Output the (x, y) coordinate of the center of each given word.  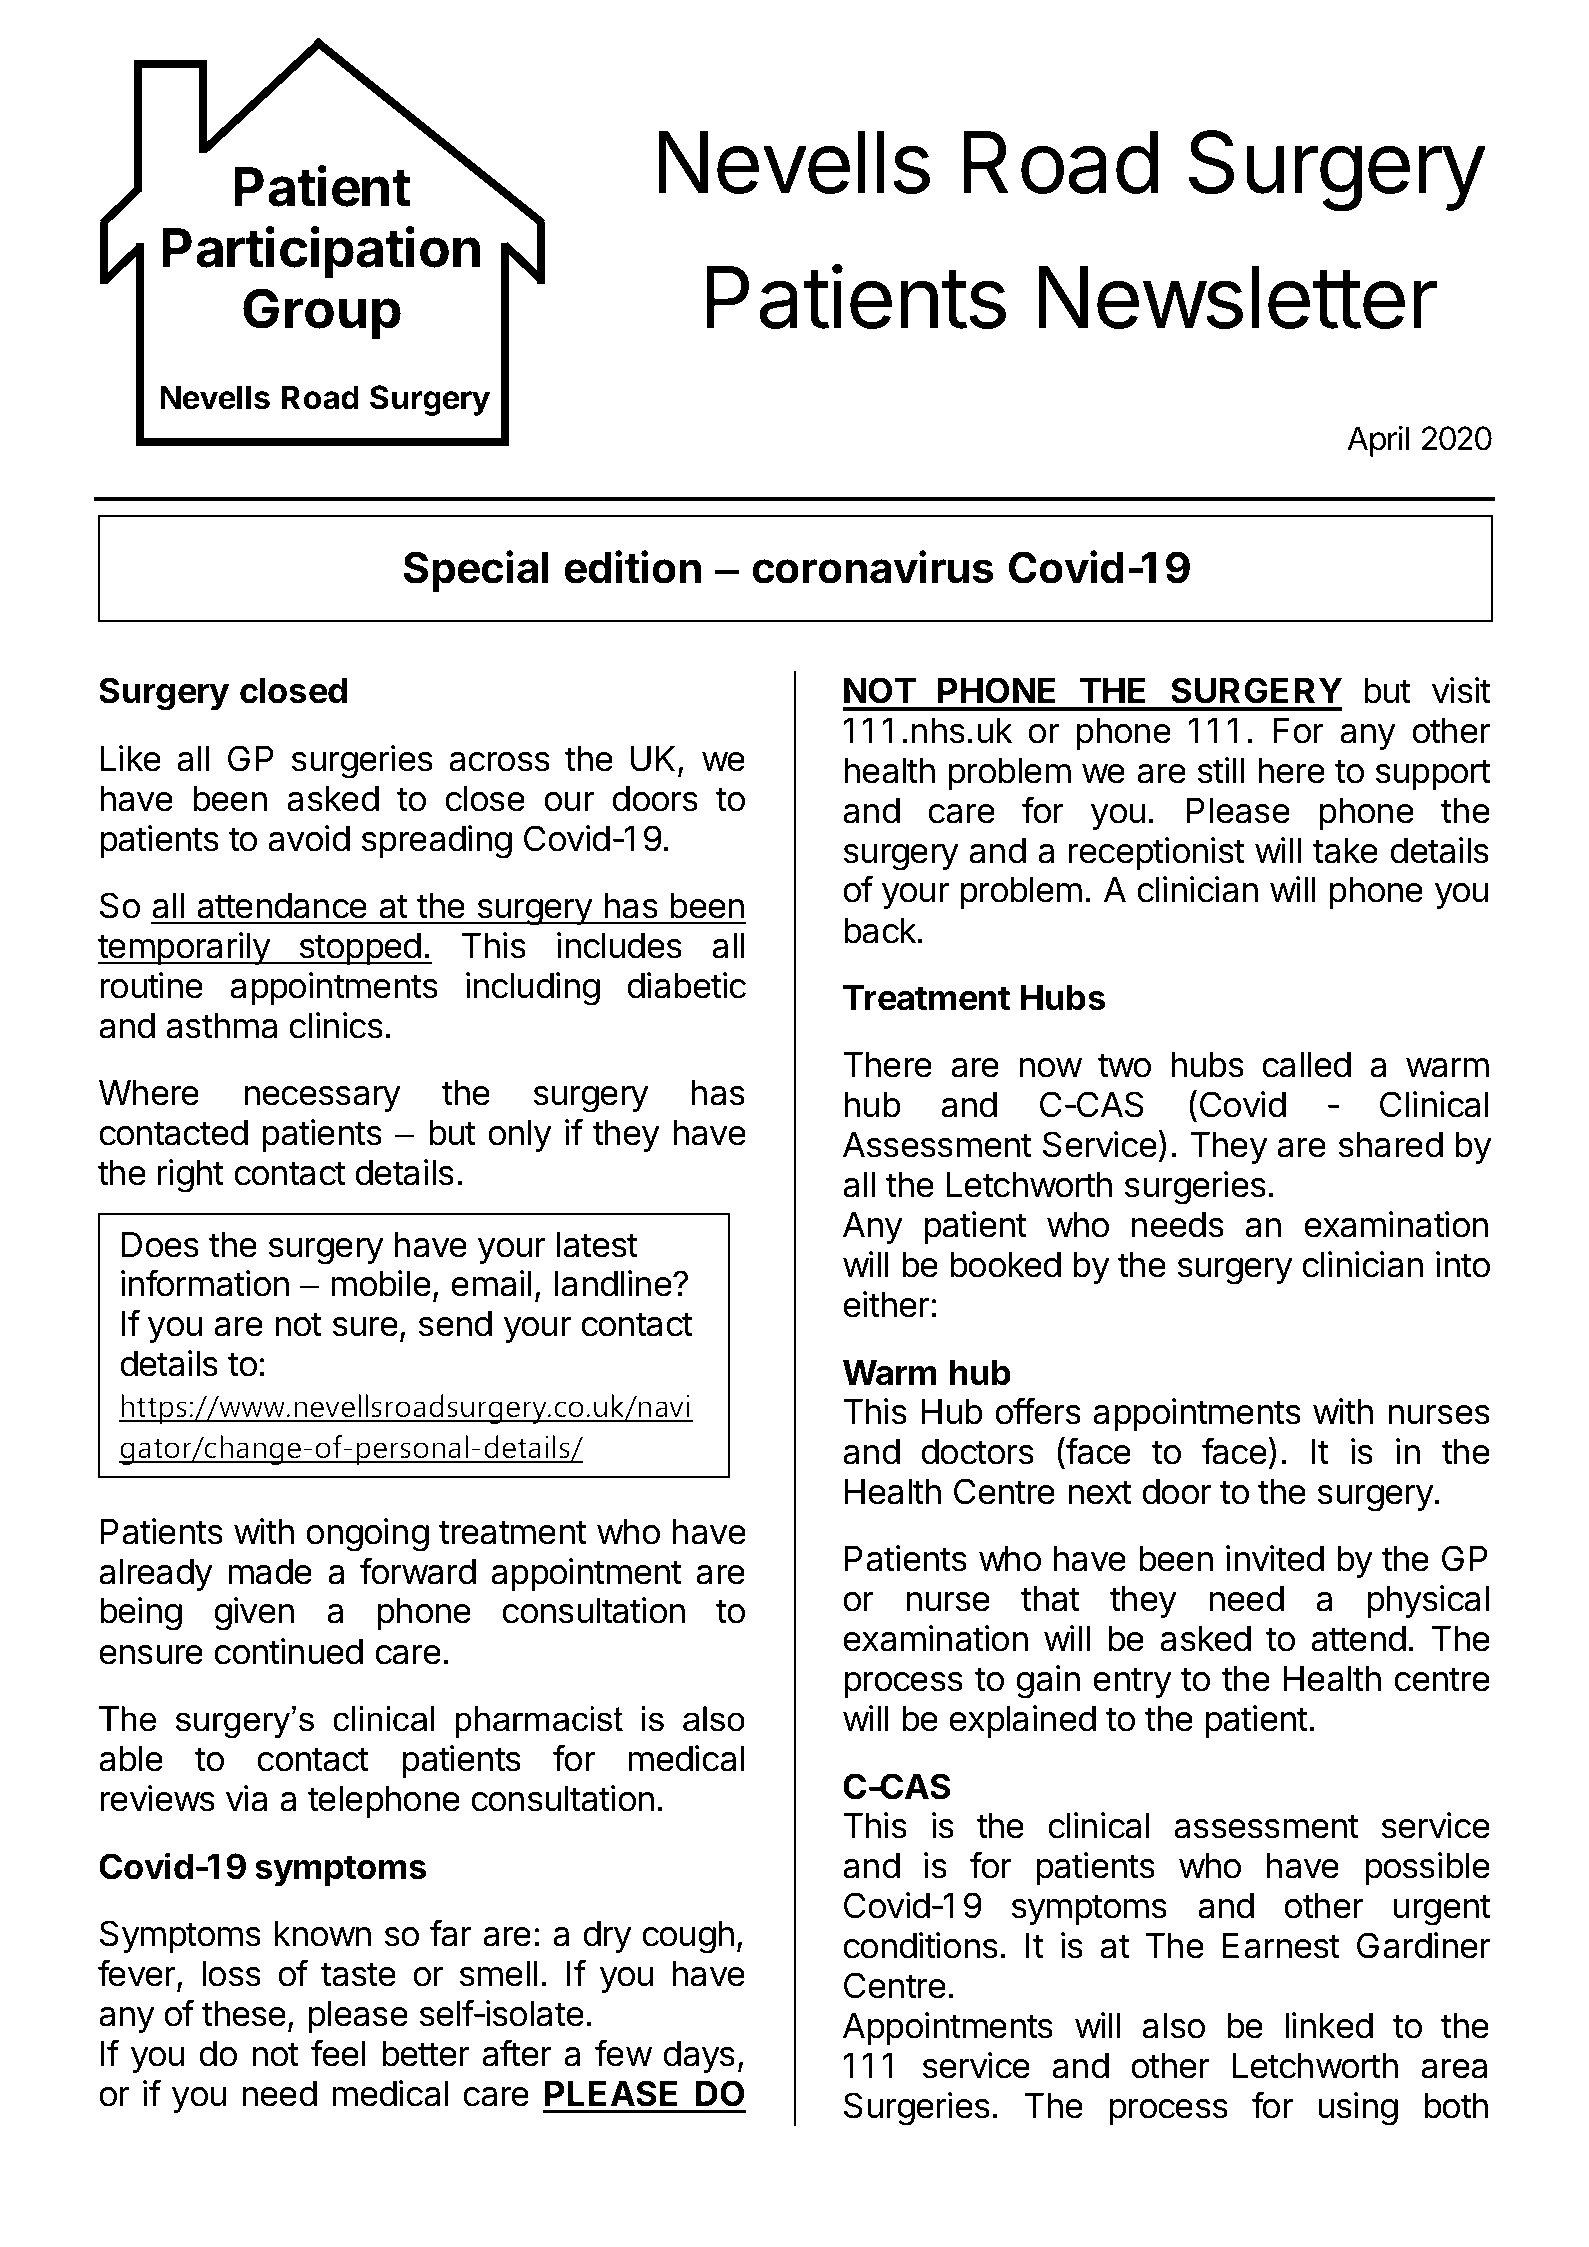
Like (131, 758)
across (499, 762)
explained (1022, 1721)
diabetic (686, 985)
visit (1461, 690)
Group (322, 313)
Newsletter (1238, 297)
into (1463, 1264)
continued (288, 1651)
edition (632, 567)
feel (338, 2053)
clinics (336, 1025)
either (887, 1304)
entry (1132, 1682)
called (1306, 1065)
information (205, 1283)
